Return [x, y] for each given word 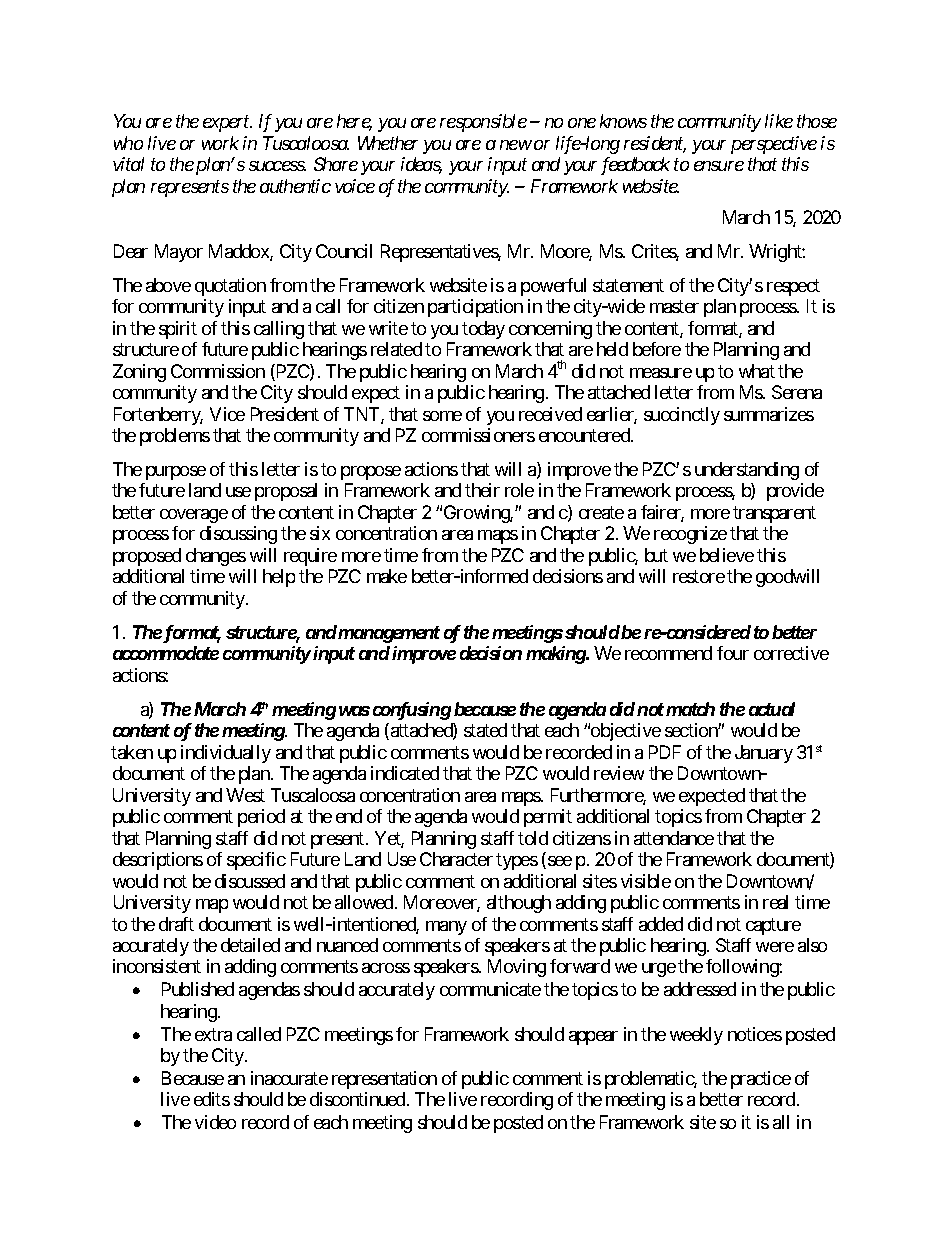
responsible [483, 123]
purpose [176, 473]
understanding [747, 471]
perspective [774, 145]
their [482, 490]
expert [227, 124]
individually [226, 754]
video [215, 1122]
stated [485, 730]
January [764, 754]
